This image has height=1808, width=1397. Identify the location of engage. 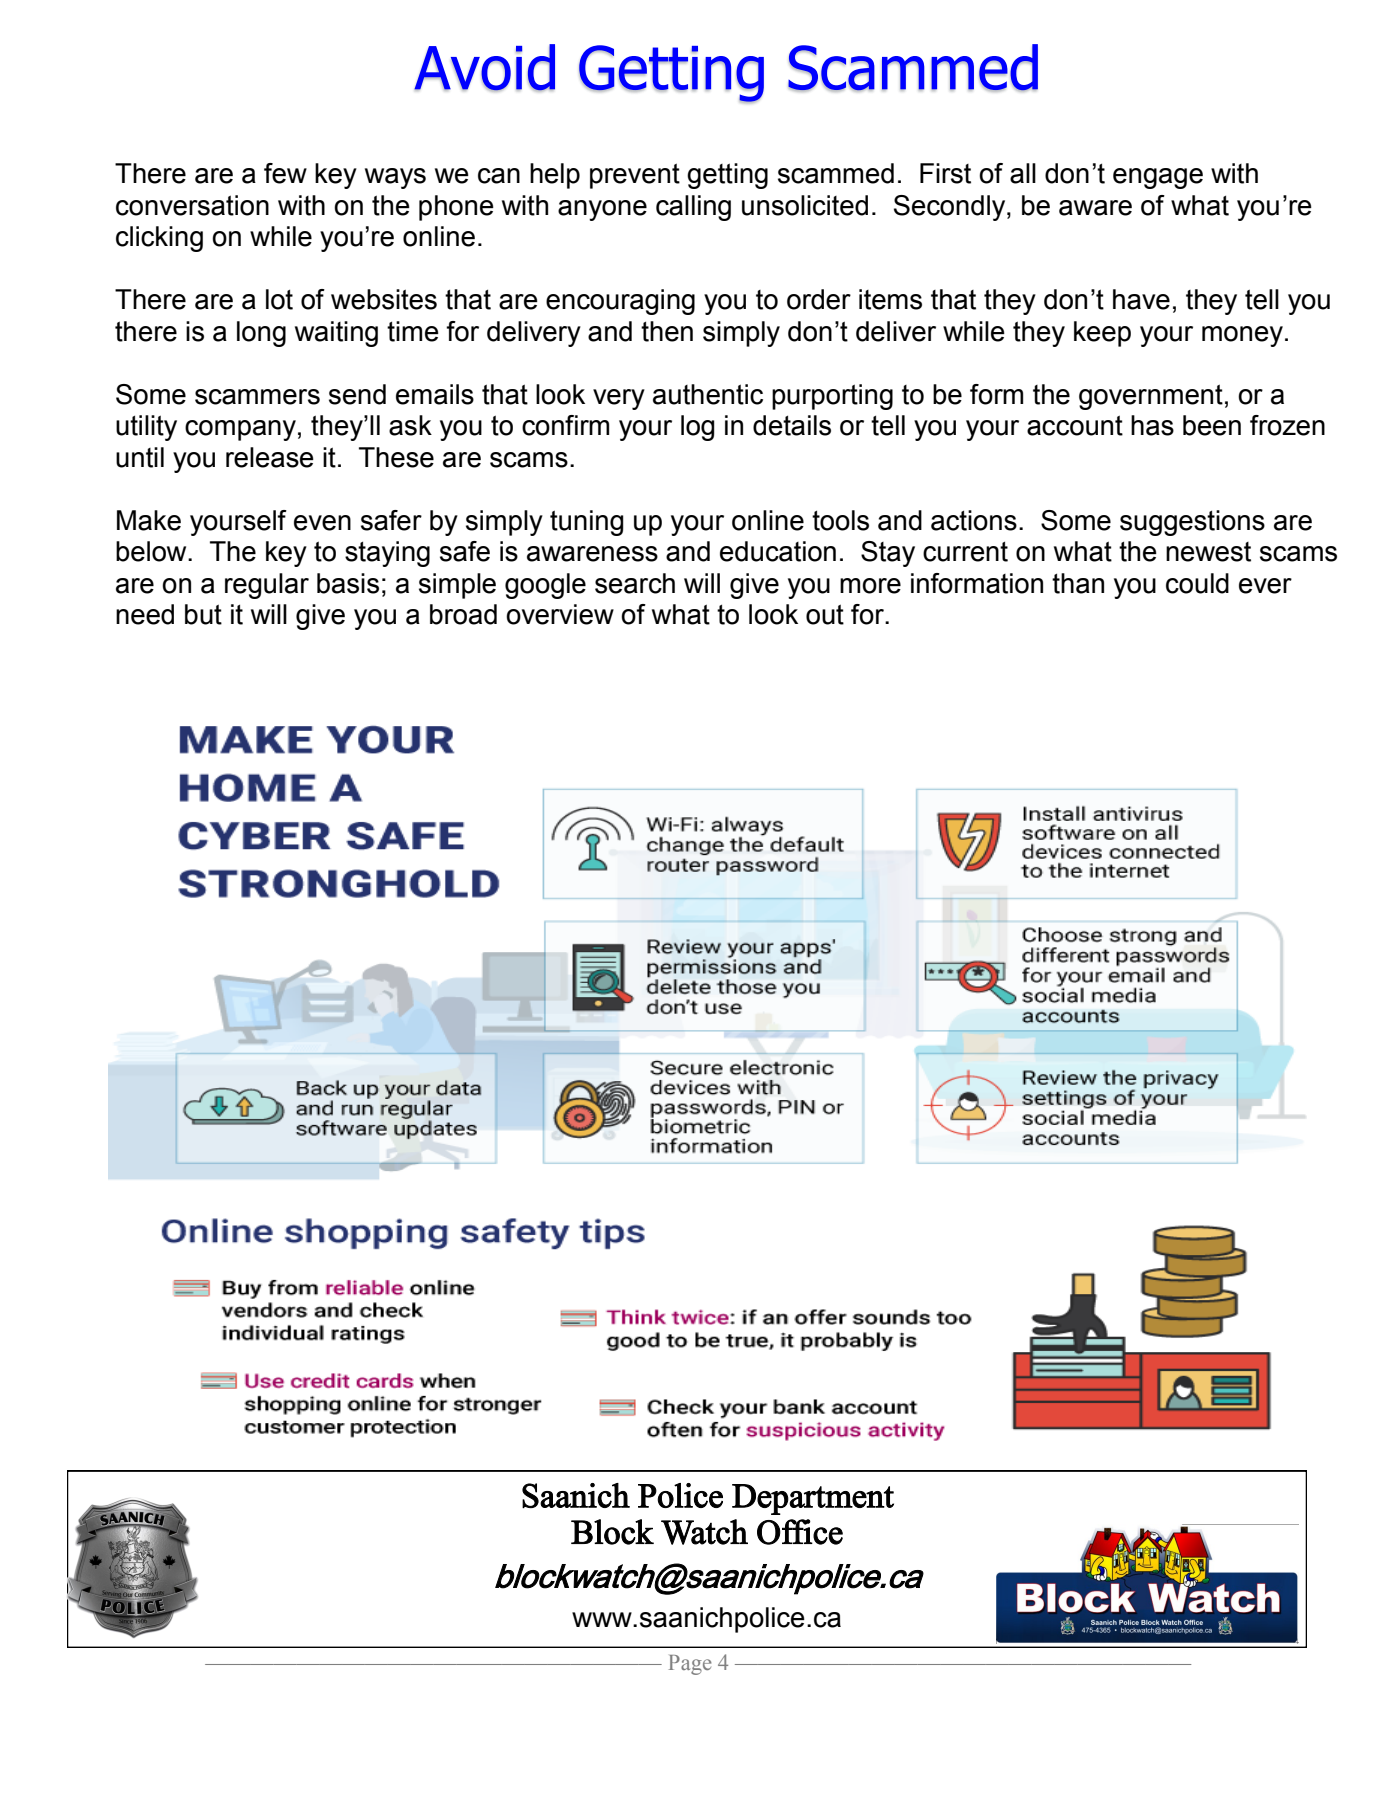
(1158, 178).
